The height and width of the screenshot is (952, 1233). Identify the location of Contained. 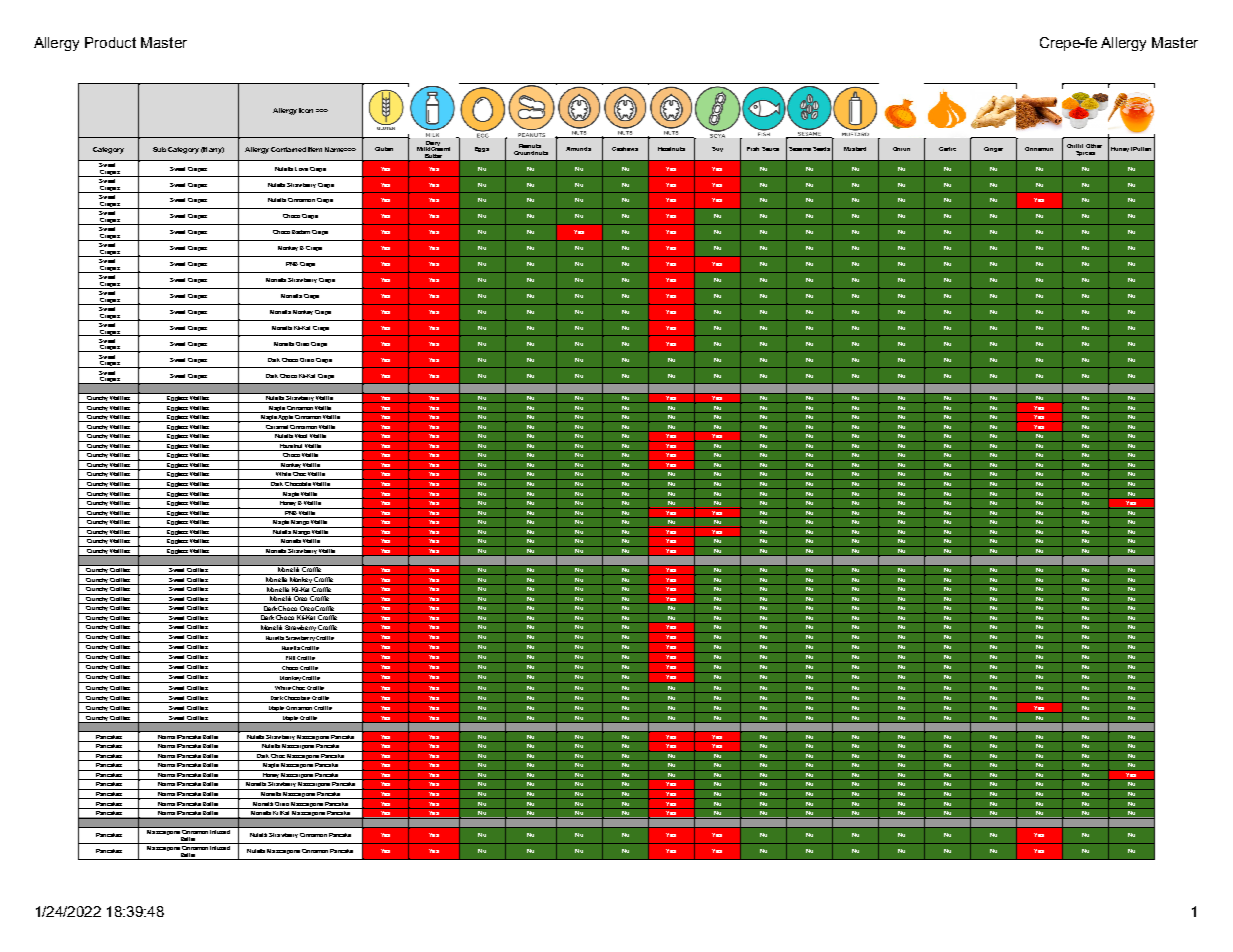
(288, 149).
